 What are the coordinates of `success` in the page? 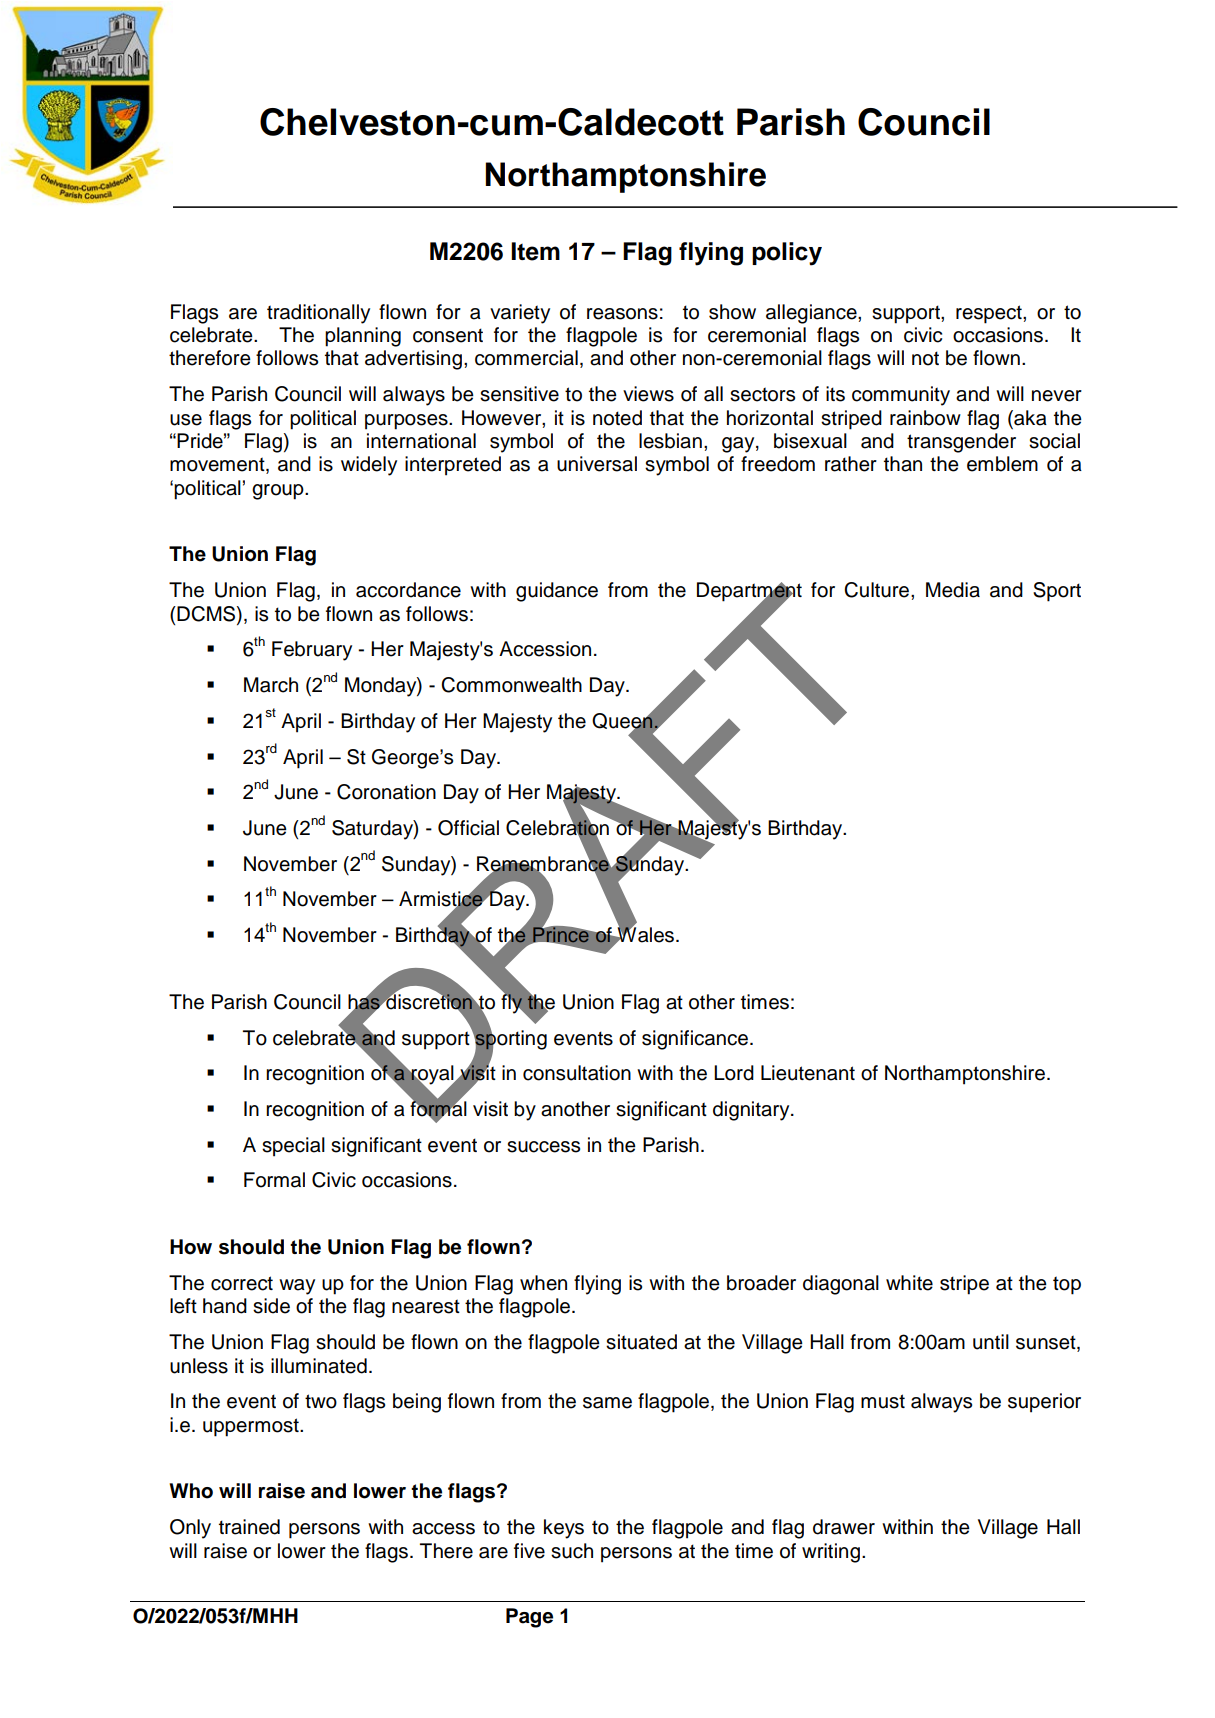 It's located at (543, 1147).
